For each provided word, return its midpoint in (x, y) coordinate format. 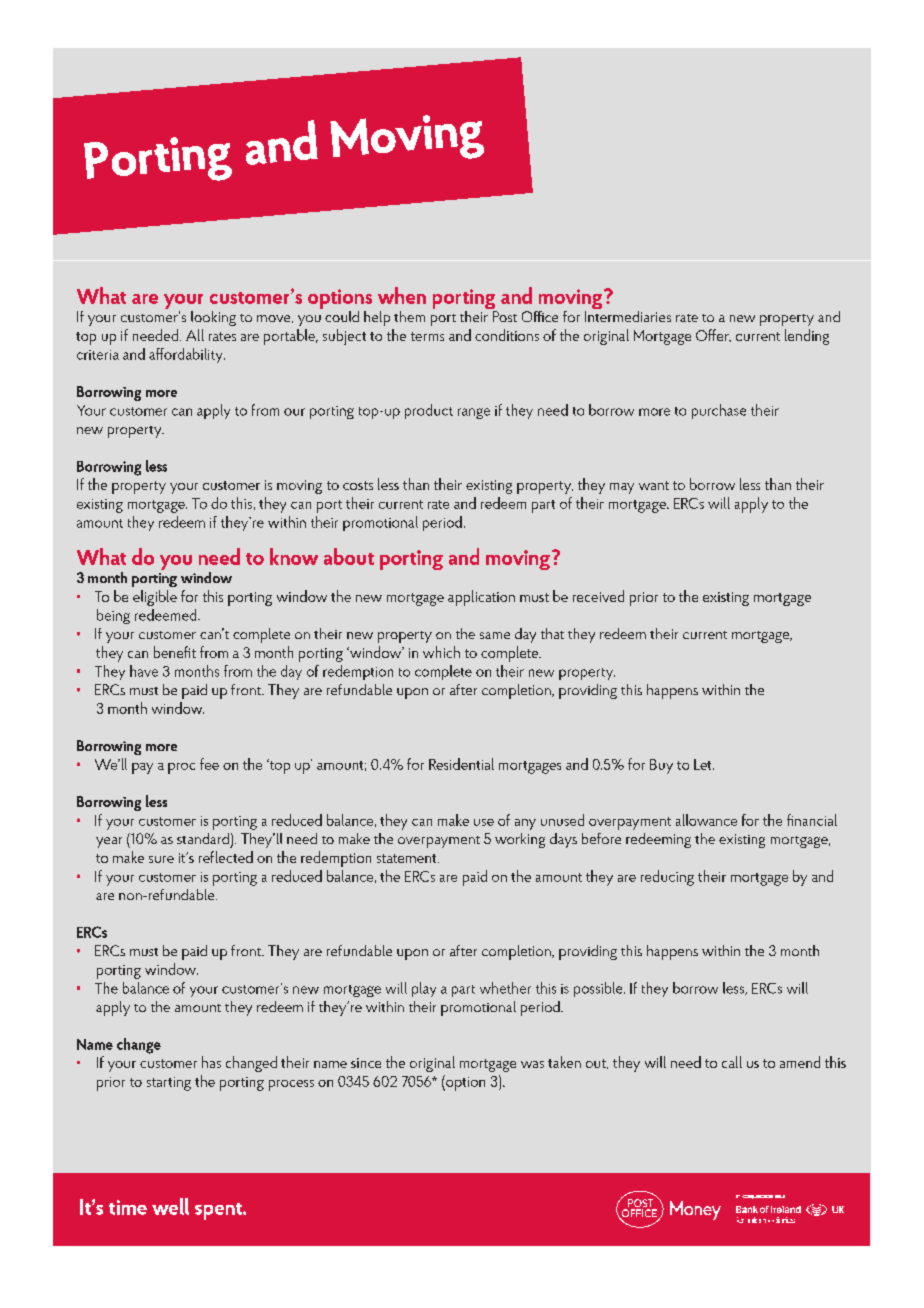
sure (161, 859)
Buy (661, 766)
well (170, 1206)
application (481, 598)
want (654, 485)
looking (213, 318)
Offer (713, 335)
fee (209, 764)
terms (427, 336)
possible (599, 989)
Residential (461, 764)
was (532, 1064)
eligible (155, 598)
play (424, 989)
